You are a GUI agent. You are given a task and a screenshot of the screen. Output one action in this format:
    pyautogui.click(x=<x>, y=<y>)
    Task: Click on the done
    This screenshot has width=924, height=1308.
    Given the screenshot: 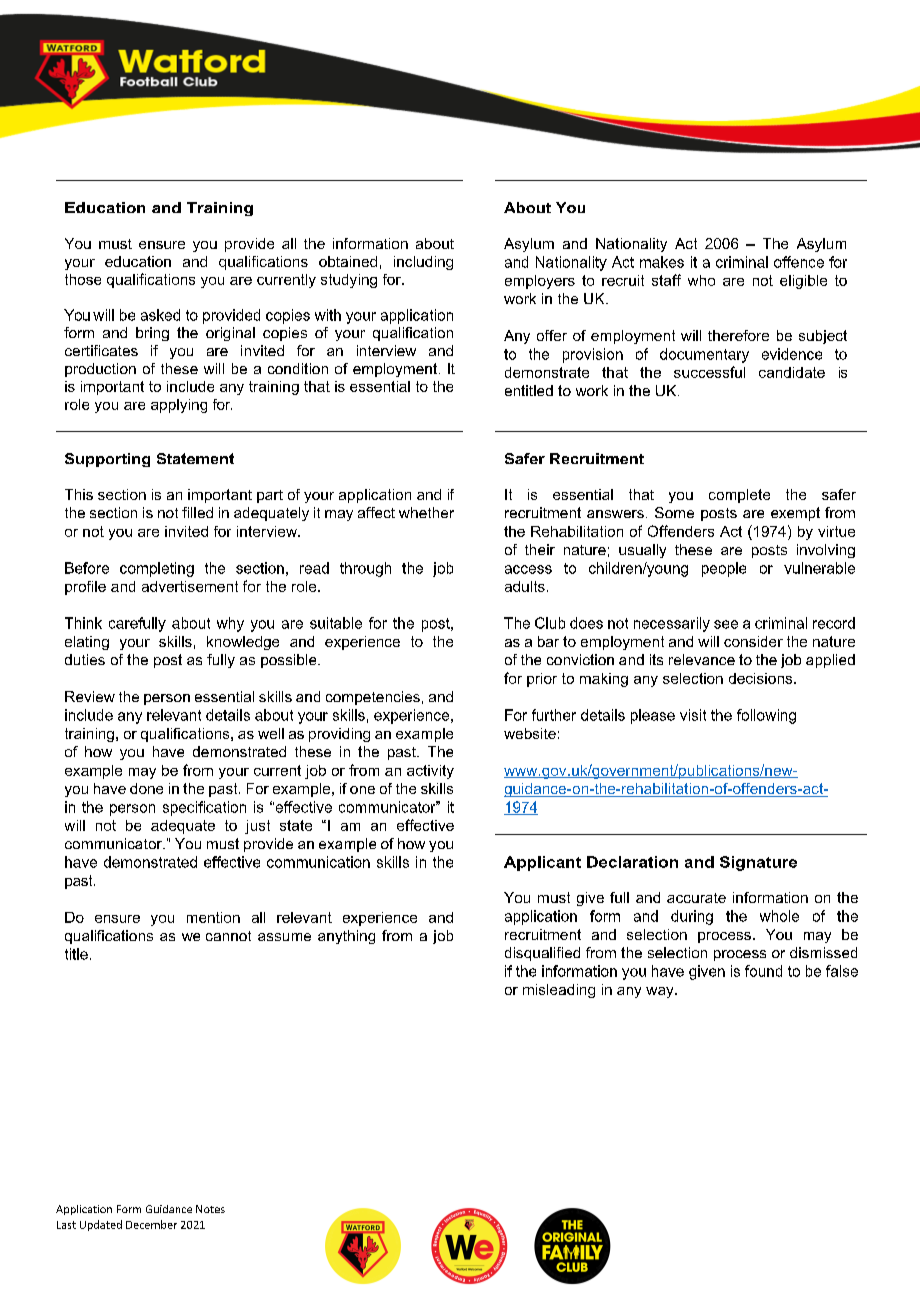 What is the action you would take?
    pyautogui.click(x=146, y=788)
